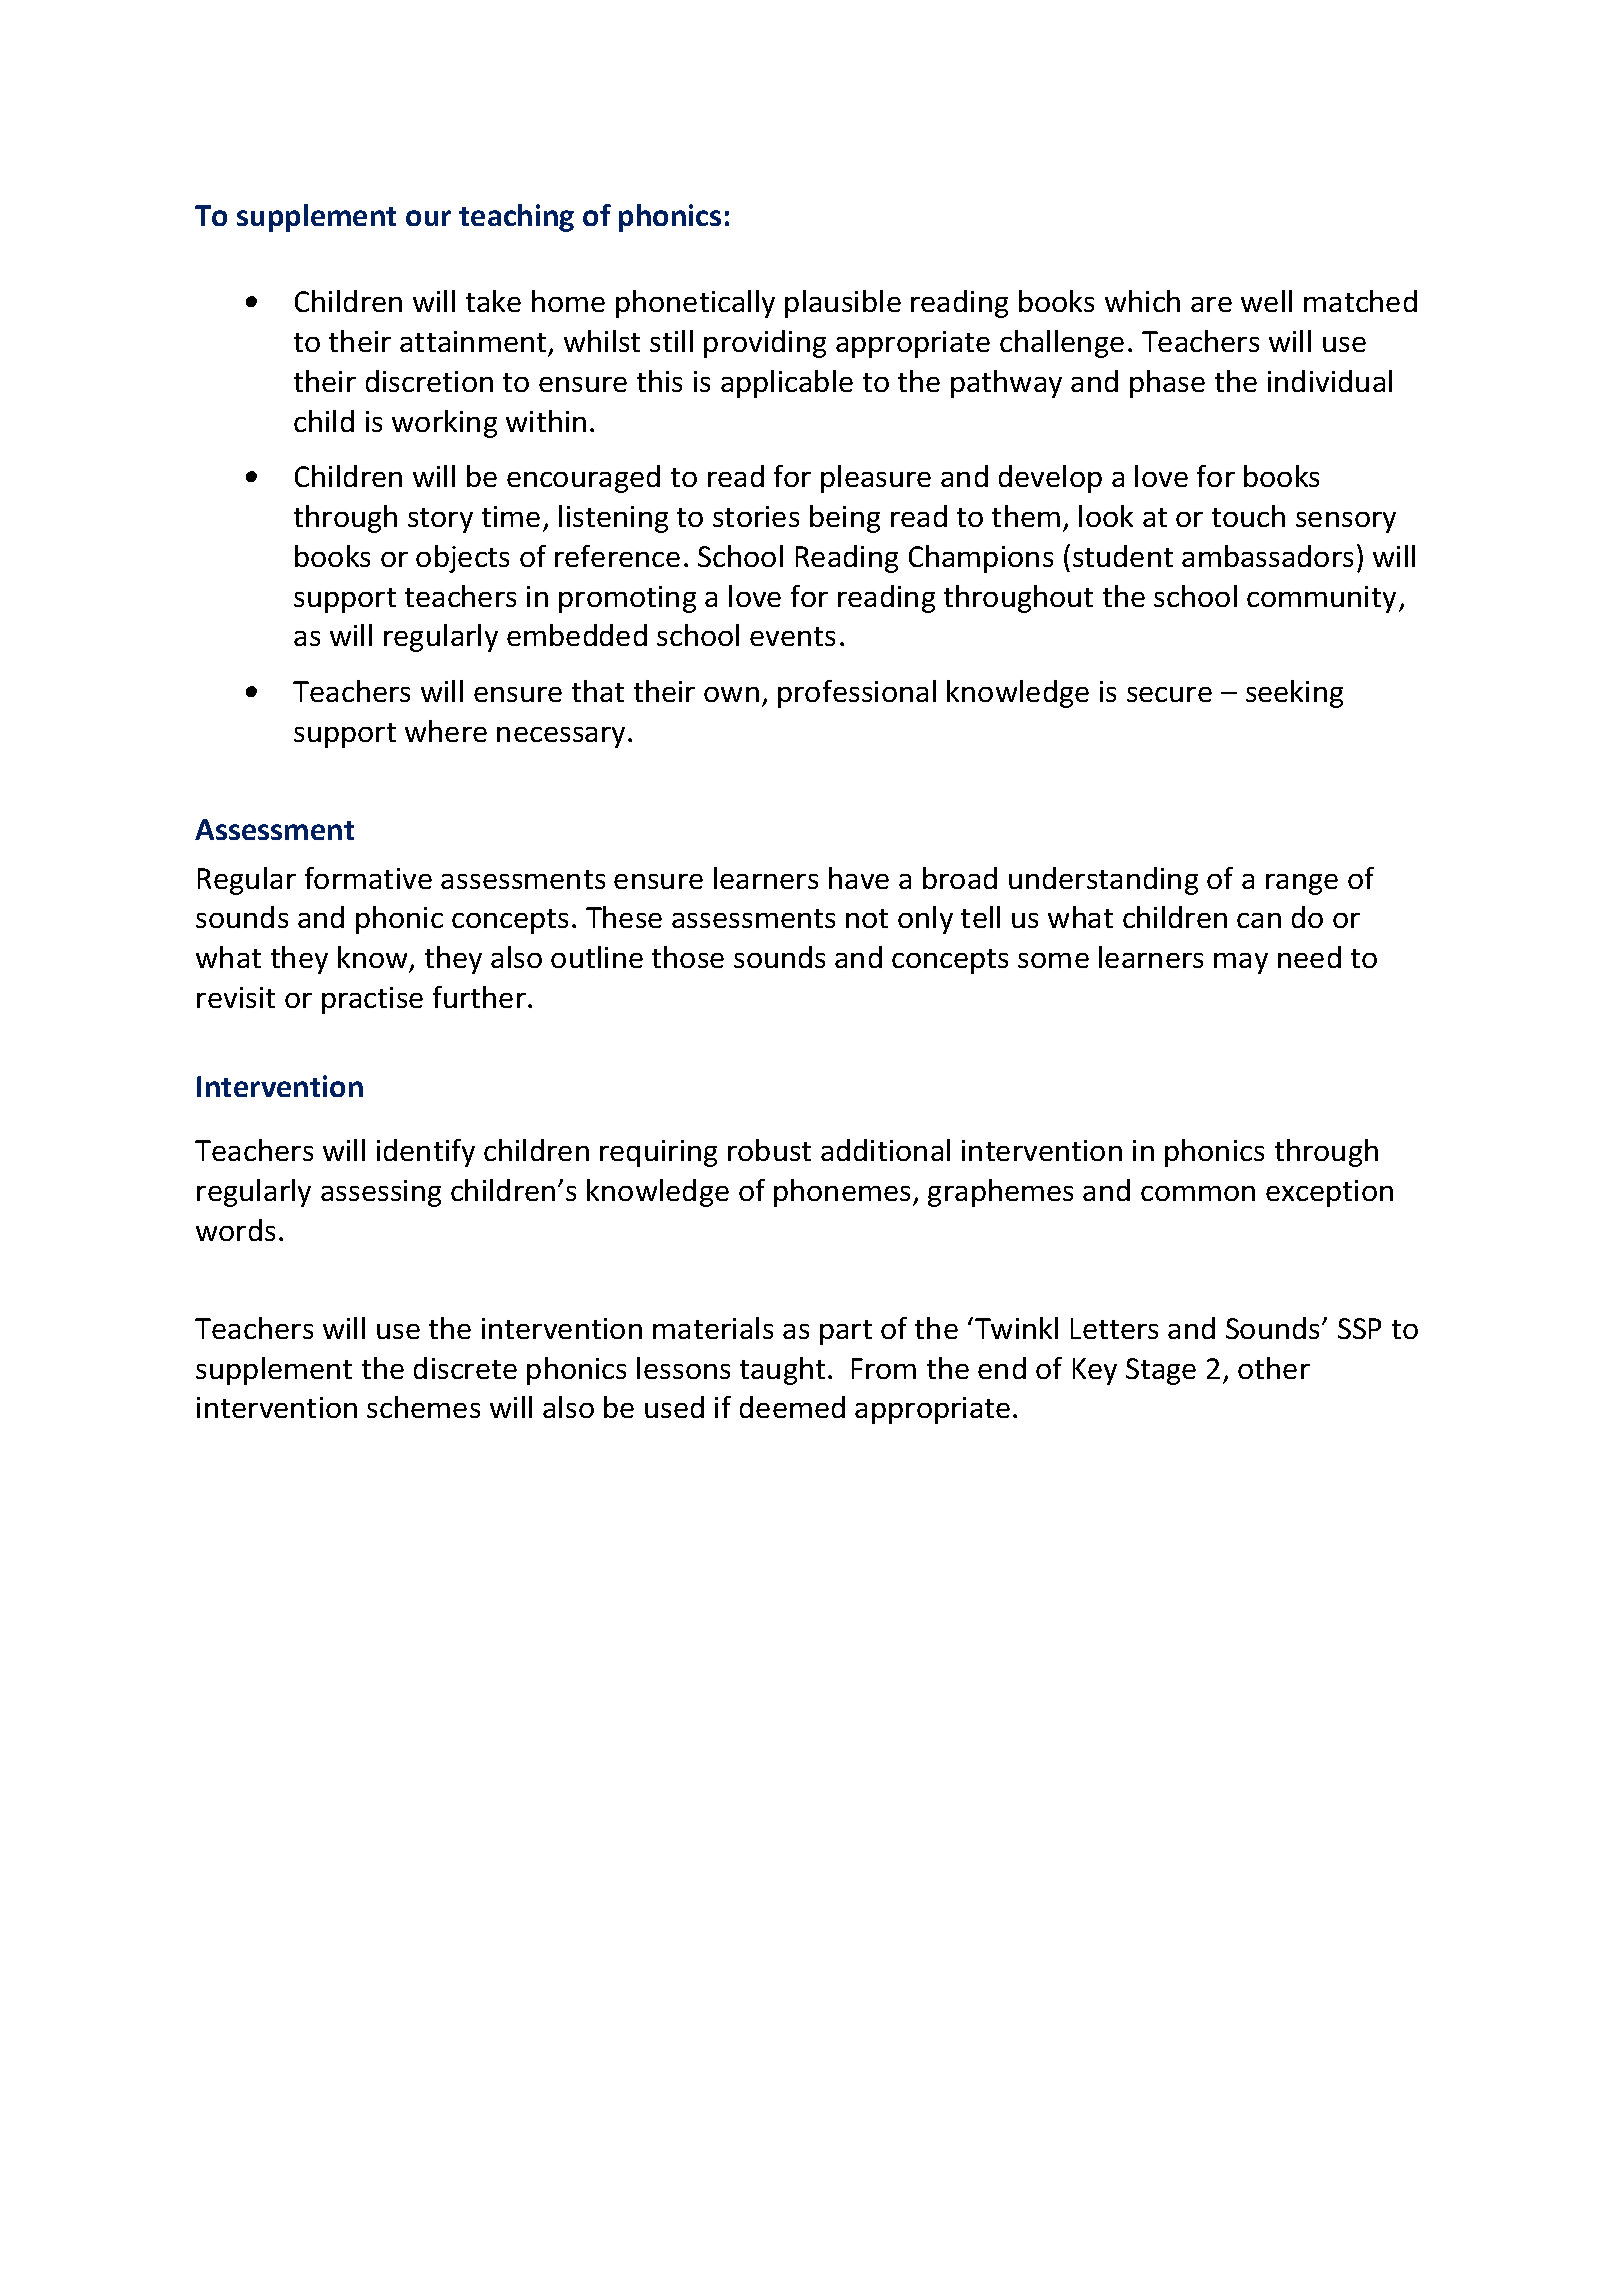 The height and width of the screenshot is (2287, 1617). What do you see at coordinates (843, 304) in the screenshot?
I see `plausible` at bounding box center [843, 304].
